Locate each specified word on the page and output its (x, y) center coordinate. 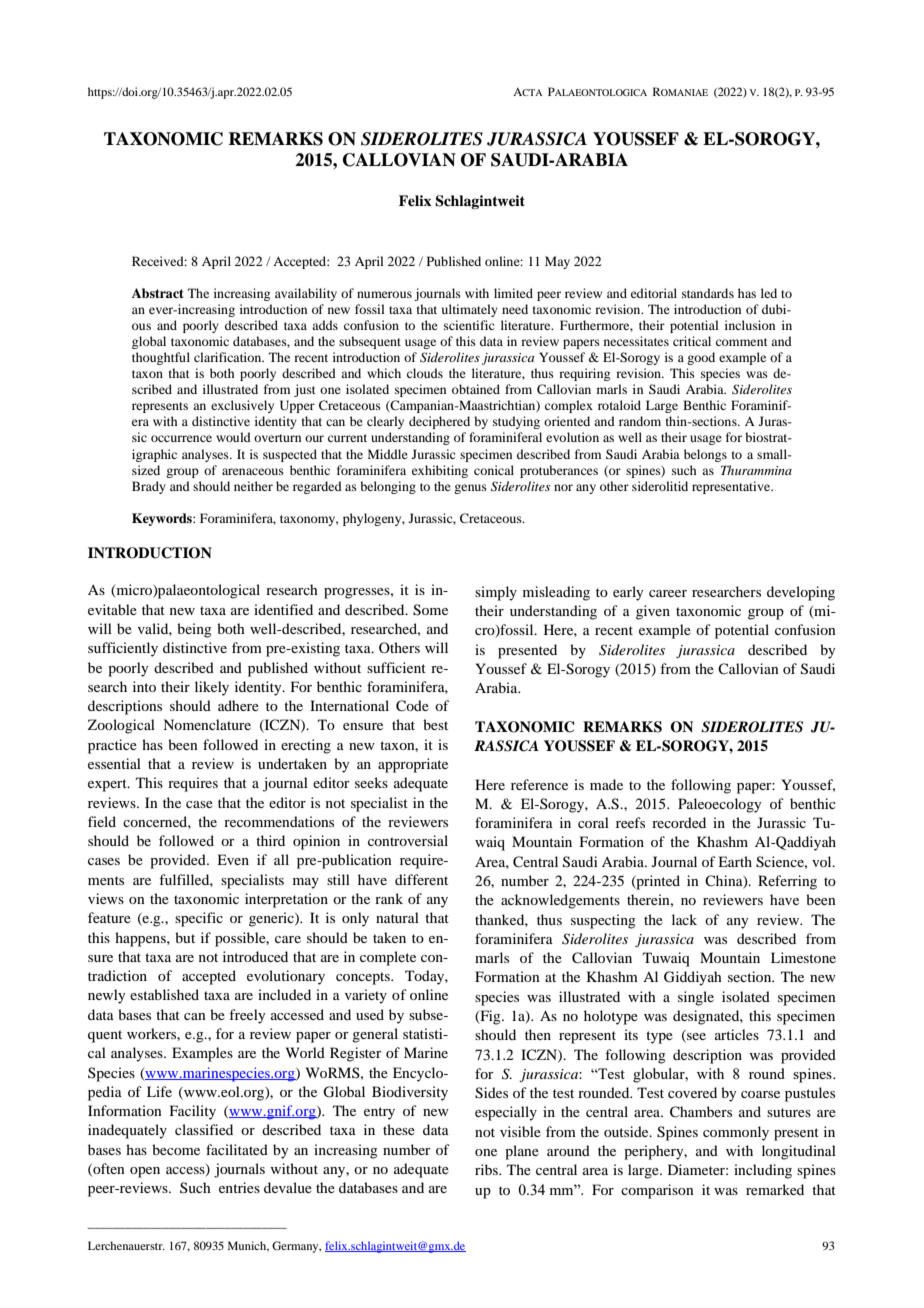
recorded (679, 822)
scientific (469, 325)
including (763, 1171)
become (176, 1149)
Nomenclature (207, 724)
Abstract (158, 293)
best (435, 724)
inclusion (750, 325)
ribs (487, 1169)
